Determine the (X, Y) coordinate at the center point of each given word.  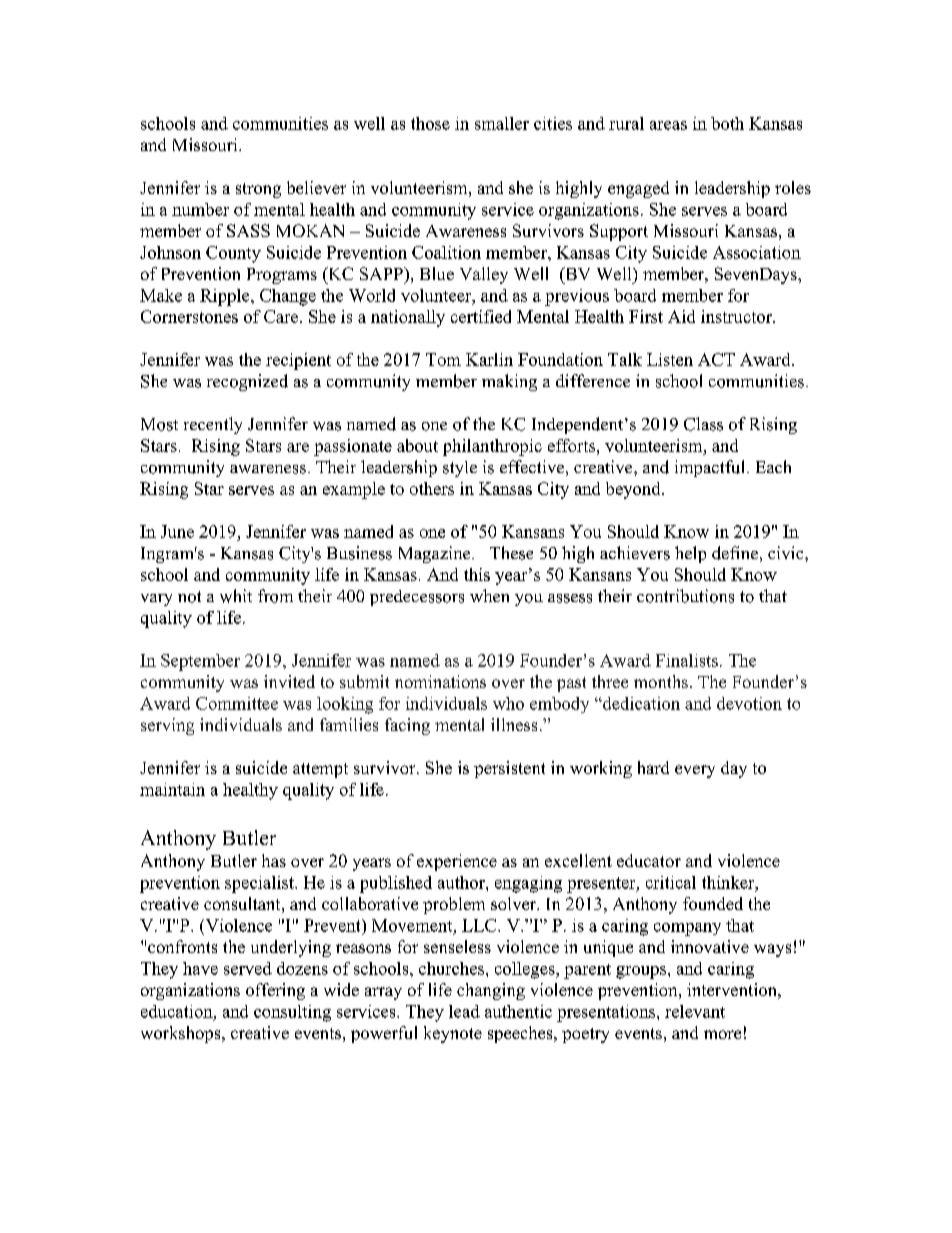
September (200, 662)
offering (275, 991)
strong (258, 190)
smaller (502, 123)
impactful (709, 468)
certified (481, 316)
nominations (440, 681)
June (177, 531)
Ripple (226, 297)
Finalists (687, 660)
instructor (737, 316)
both (727, 123)
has (274, 860)
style (460, 469)
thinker (729, 882)
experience (457, 862)
